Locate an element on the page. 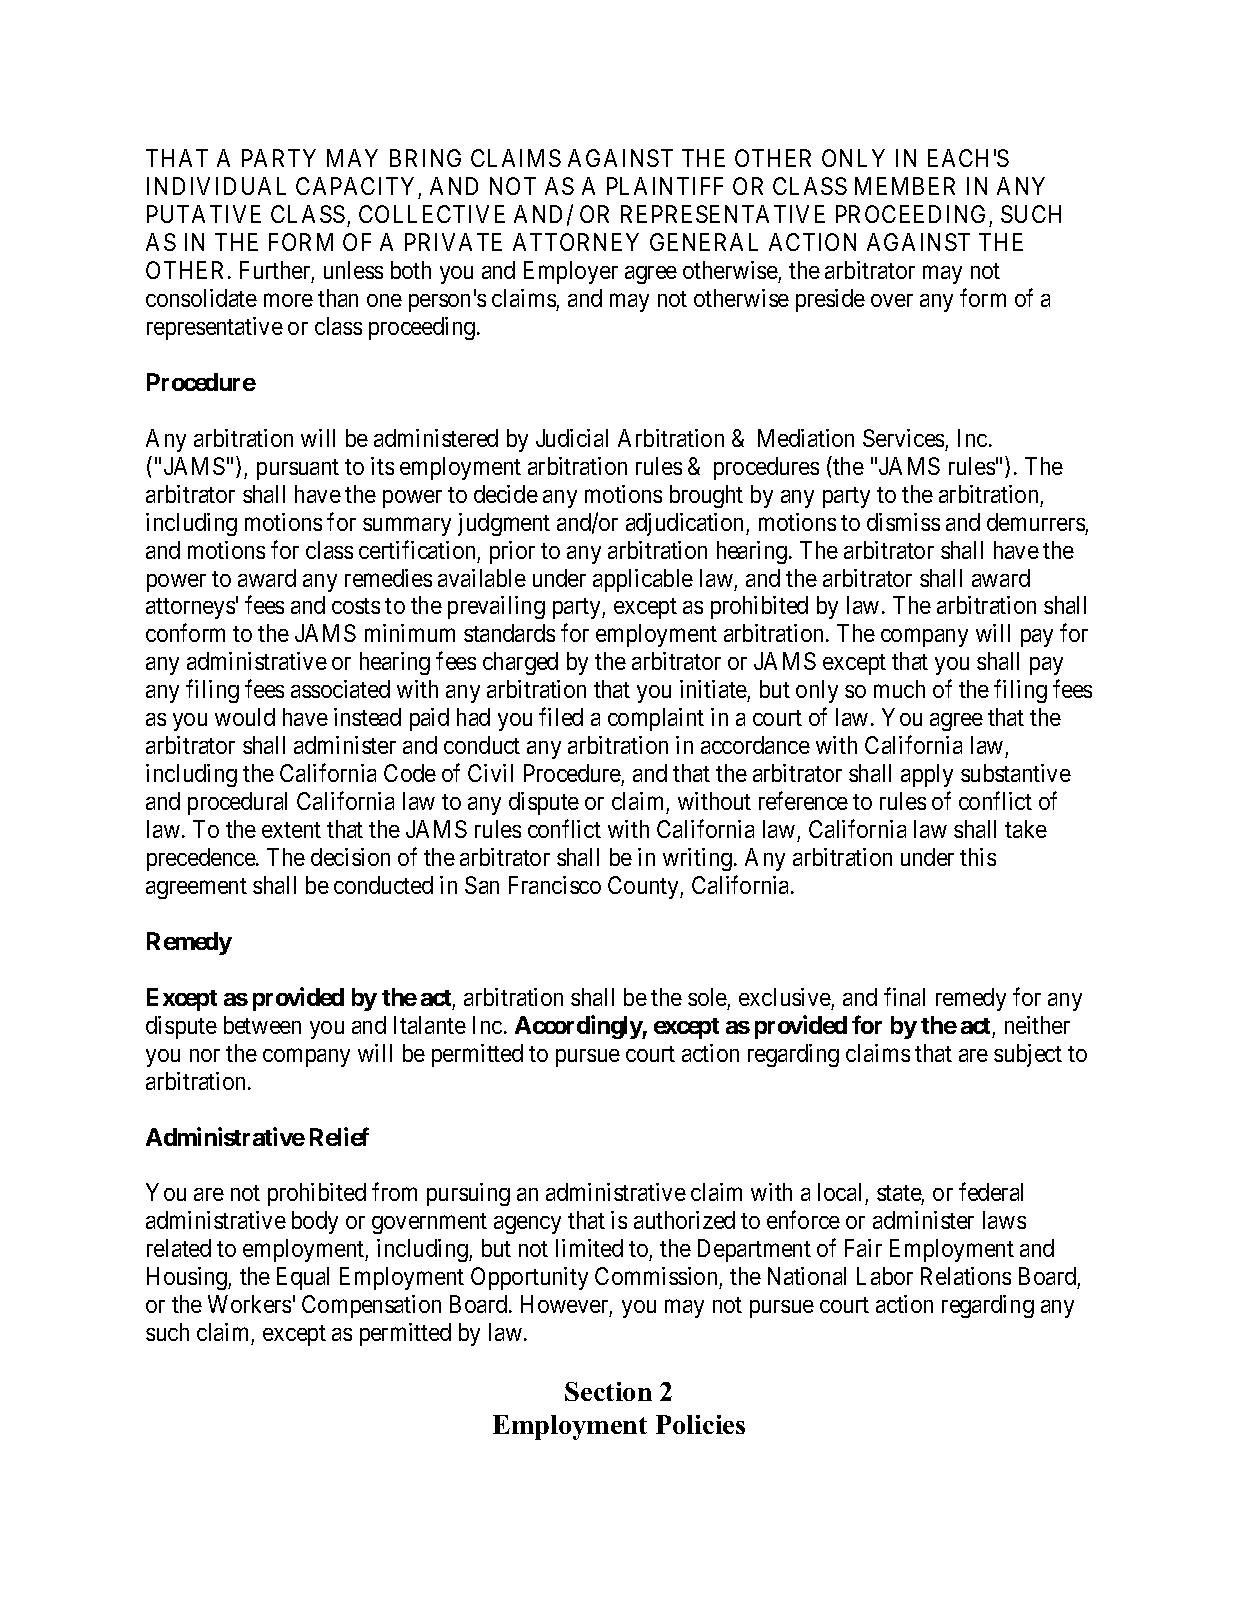 The width and height of the document is (1239, 1604). INDIVIDUAL is located at coordinates (216, 186).
